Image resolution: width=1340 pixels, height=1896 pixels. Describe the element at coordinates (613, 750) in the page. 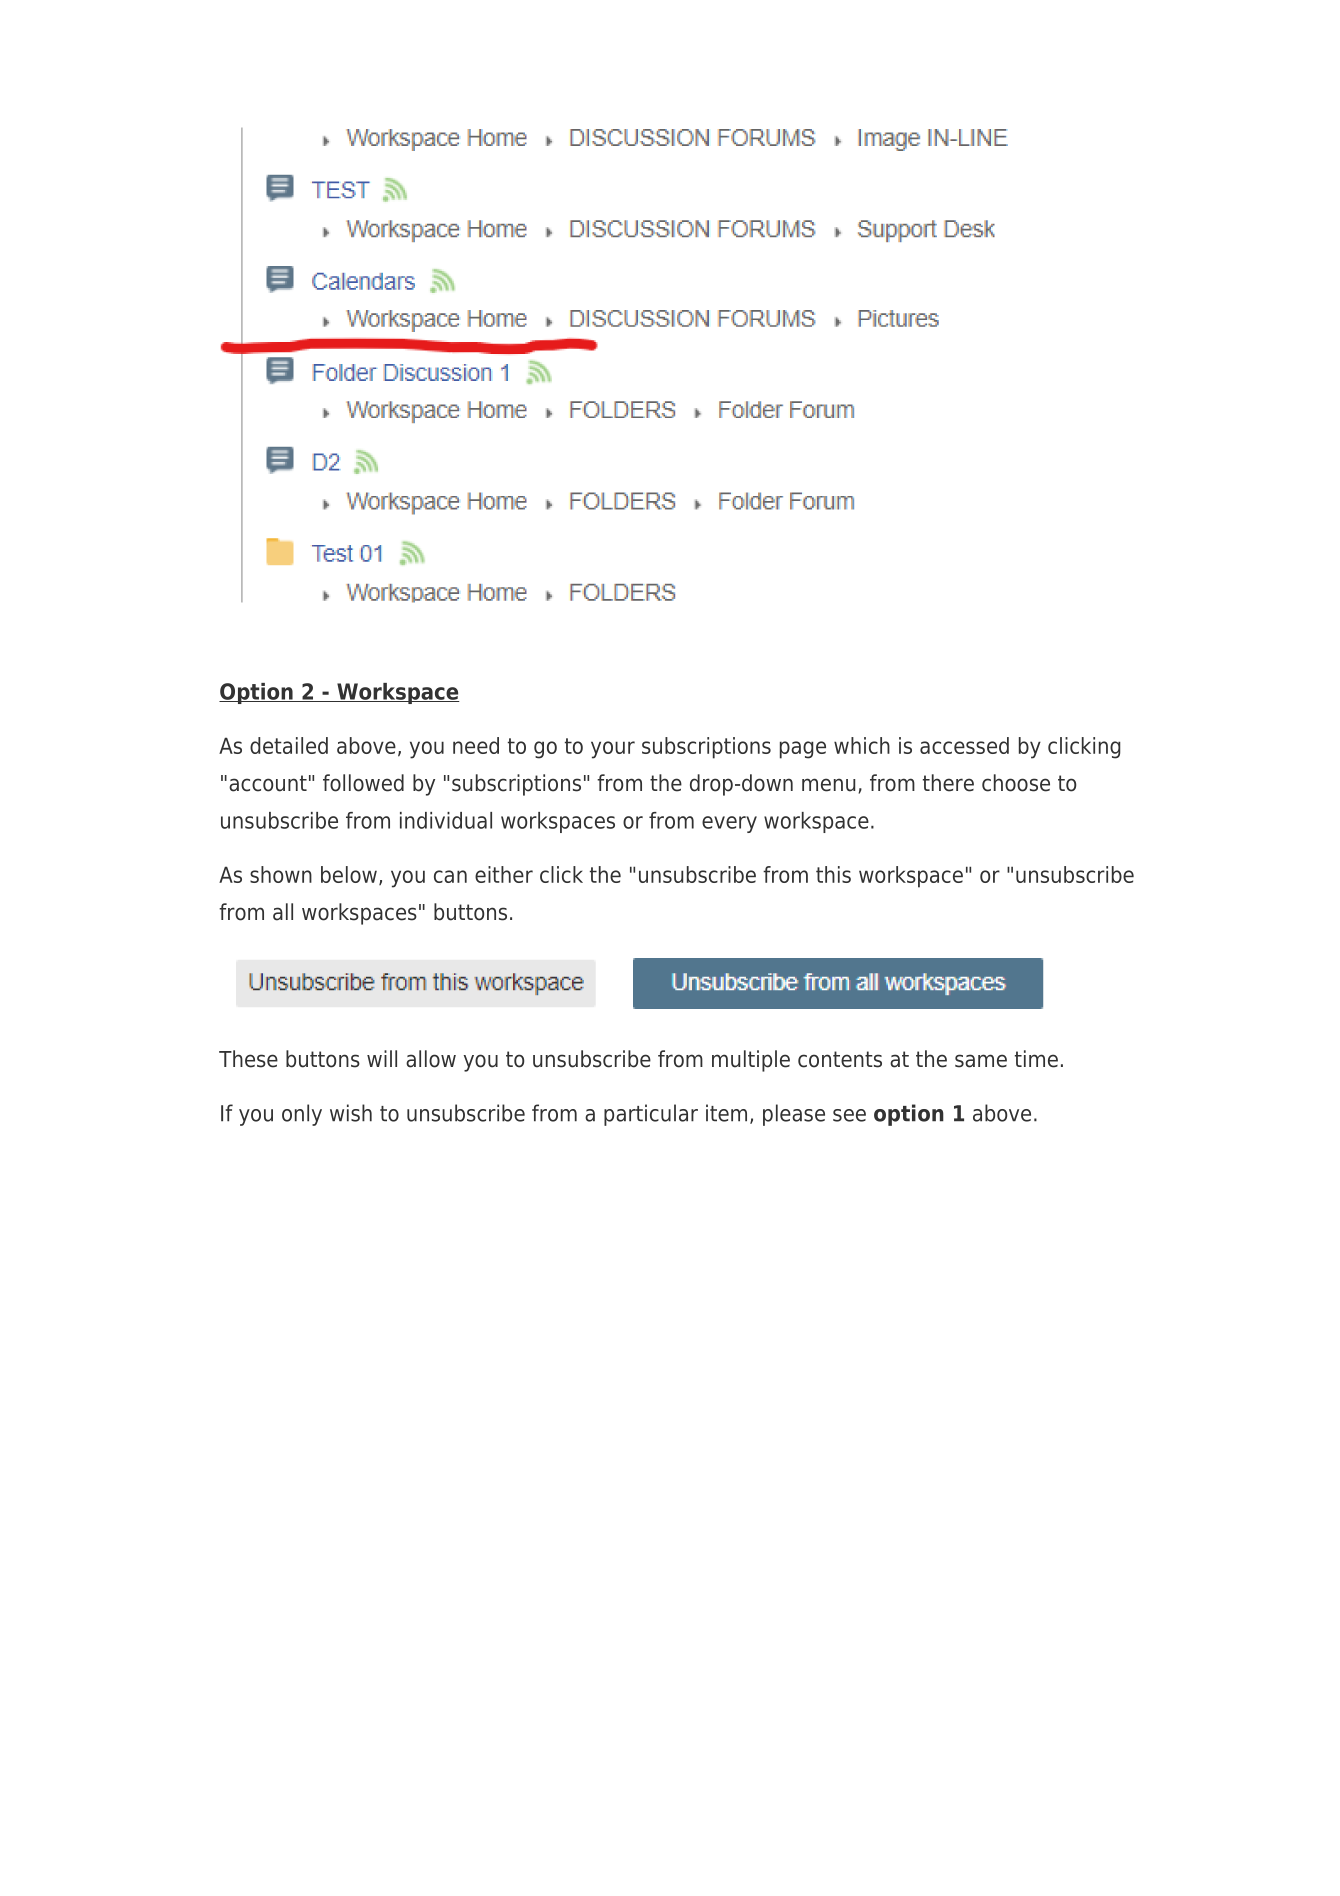

I see `your` at that location.
